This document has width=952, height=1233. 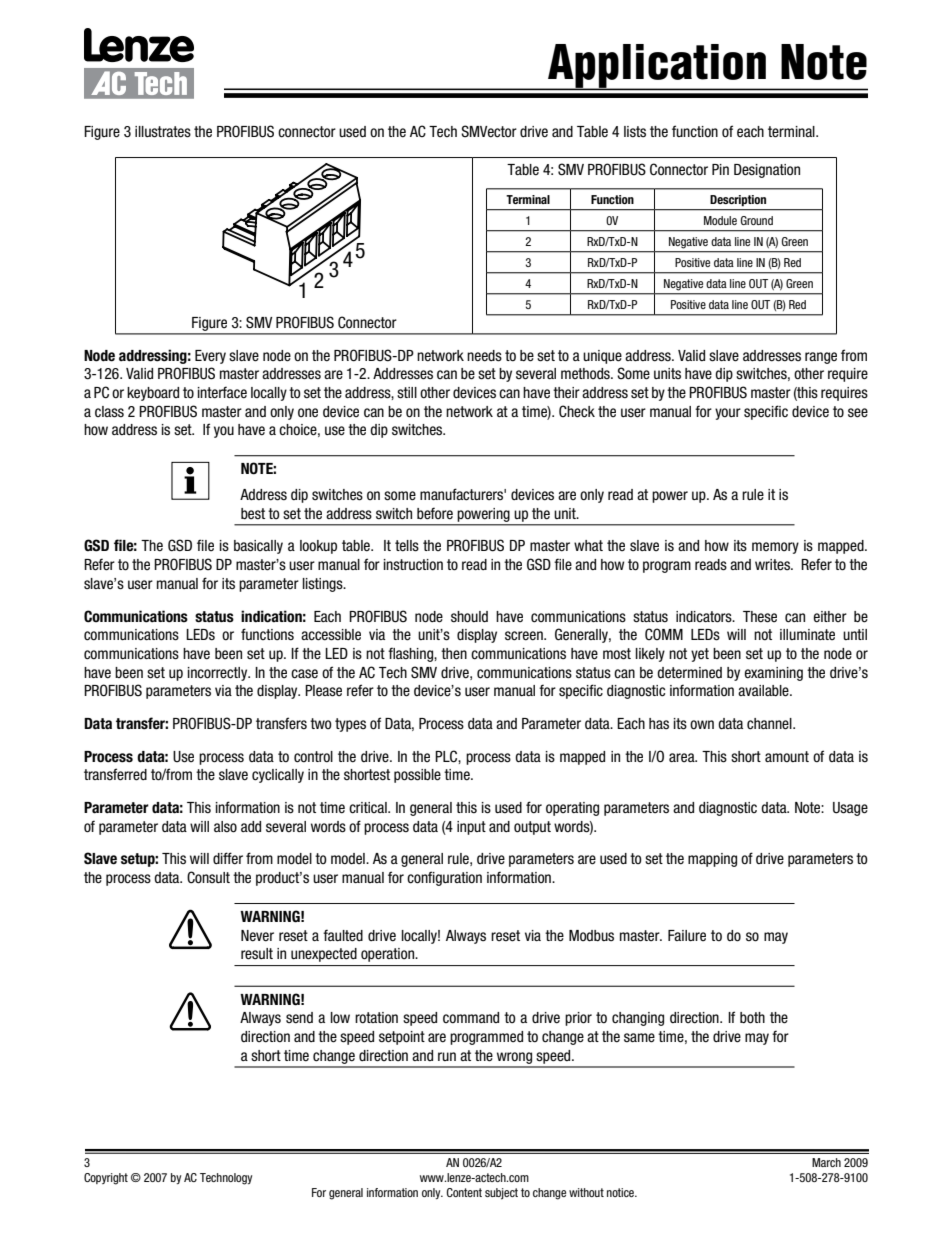 I want to click on before, so click(x=435, y=513).
